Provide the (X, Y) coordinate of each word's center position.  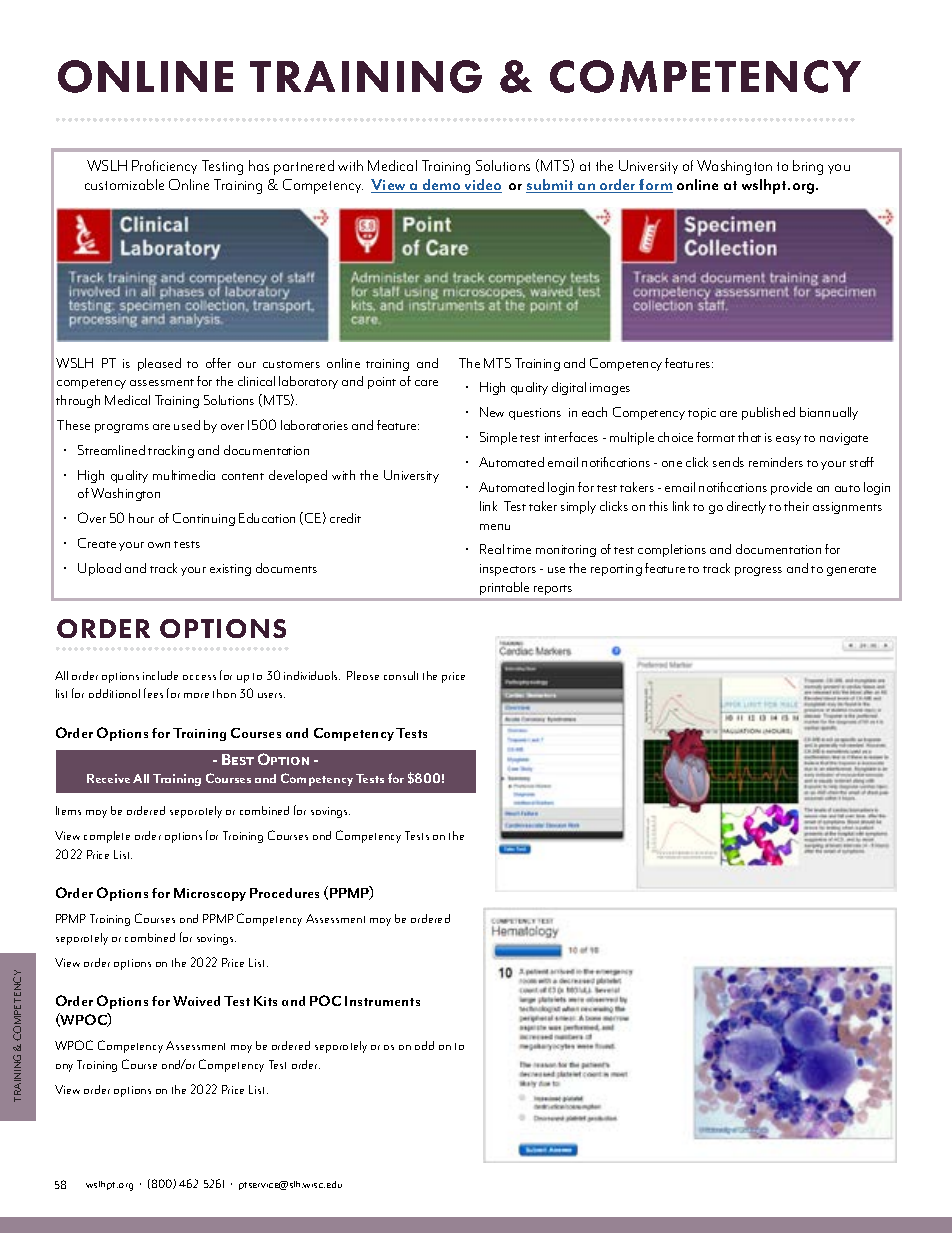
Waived (196, 1001)
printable (504, 588)
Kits (265, 1001)
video (482, 186)
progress (758, 571)
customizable (124, 184)
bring (808, 167)
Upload (99, 569)
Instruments (382, 1001)
